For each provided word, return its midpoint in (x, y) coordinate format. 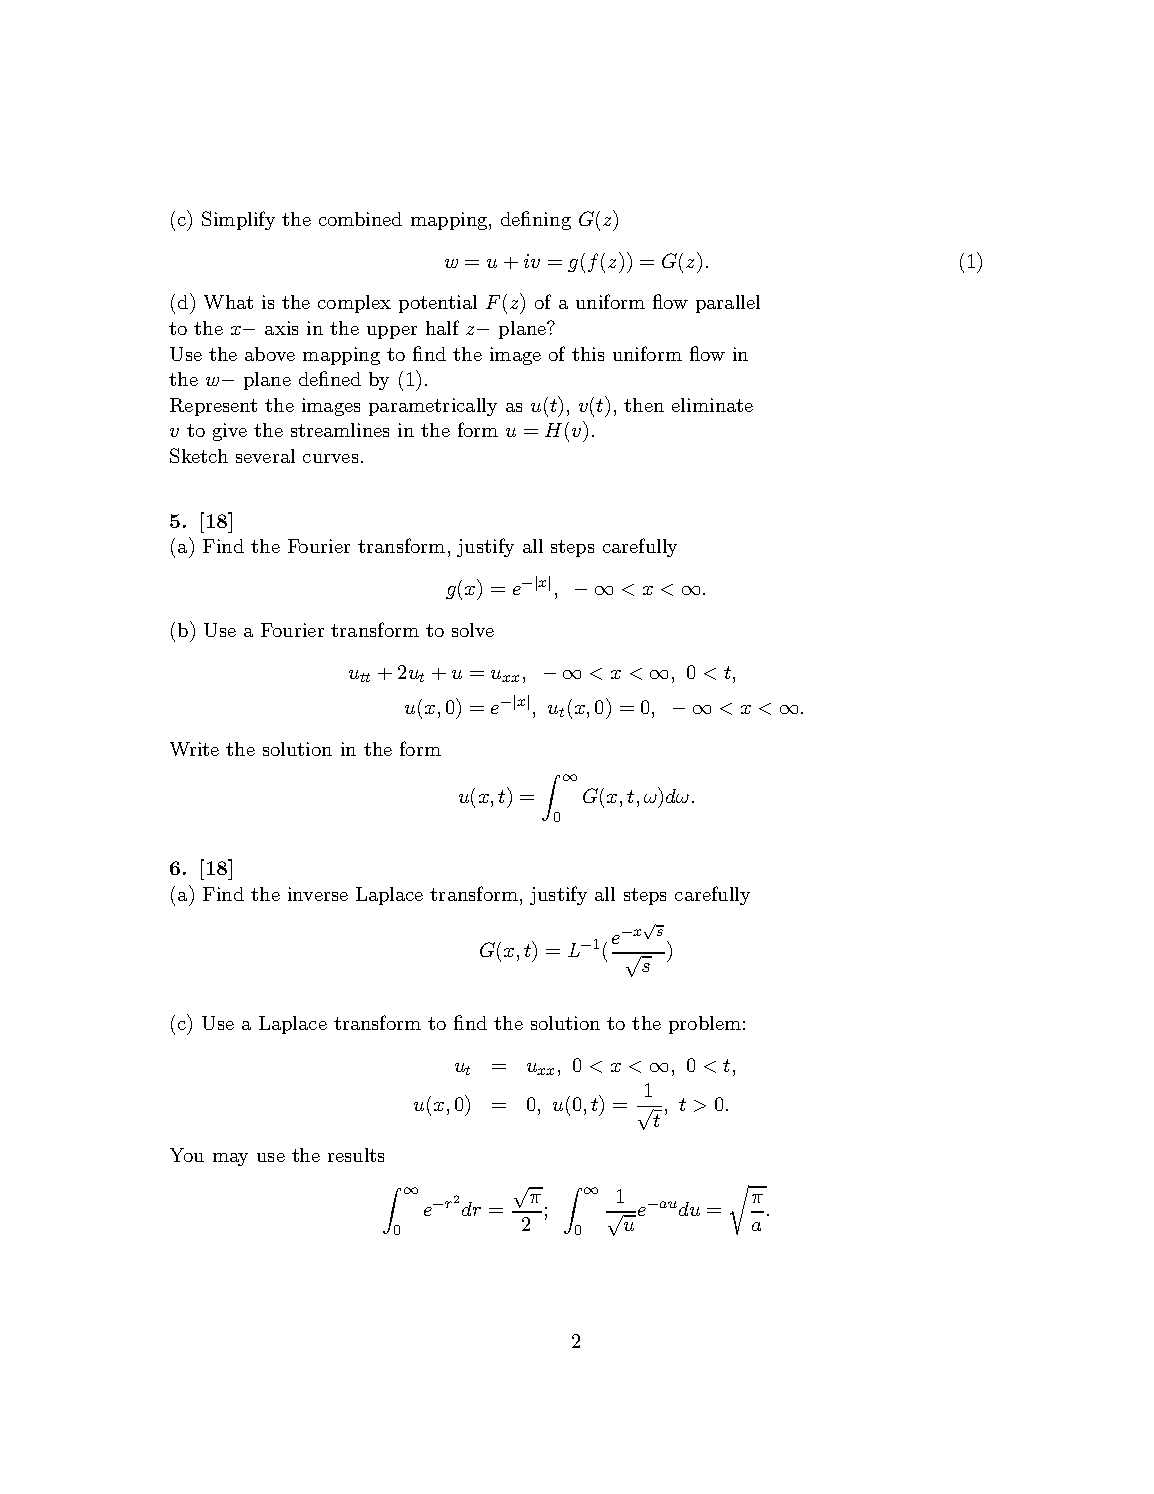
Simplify (238, 220)
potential (438, 304)
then (644, 405)
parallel (728, 304)
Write (194, 749)
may (230, 1159)
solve (473, 630)
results (356, 1155)
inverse (318, 894)
